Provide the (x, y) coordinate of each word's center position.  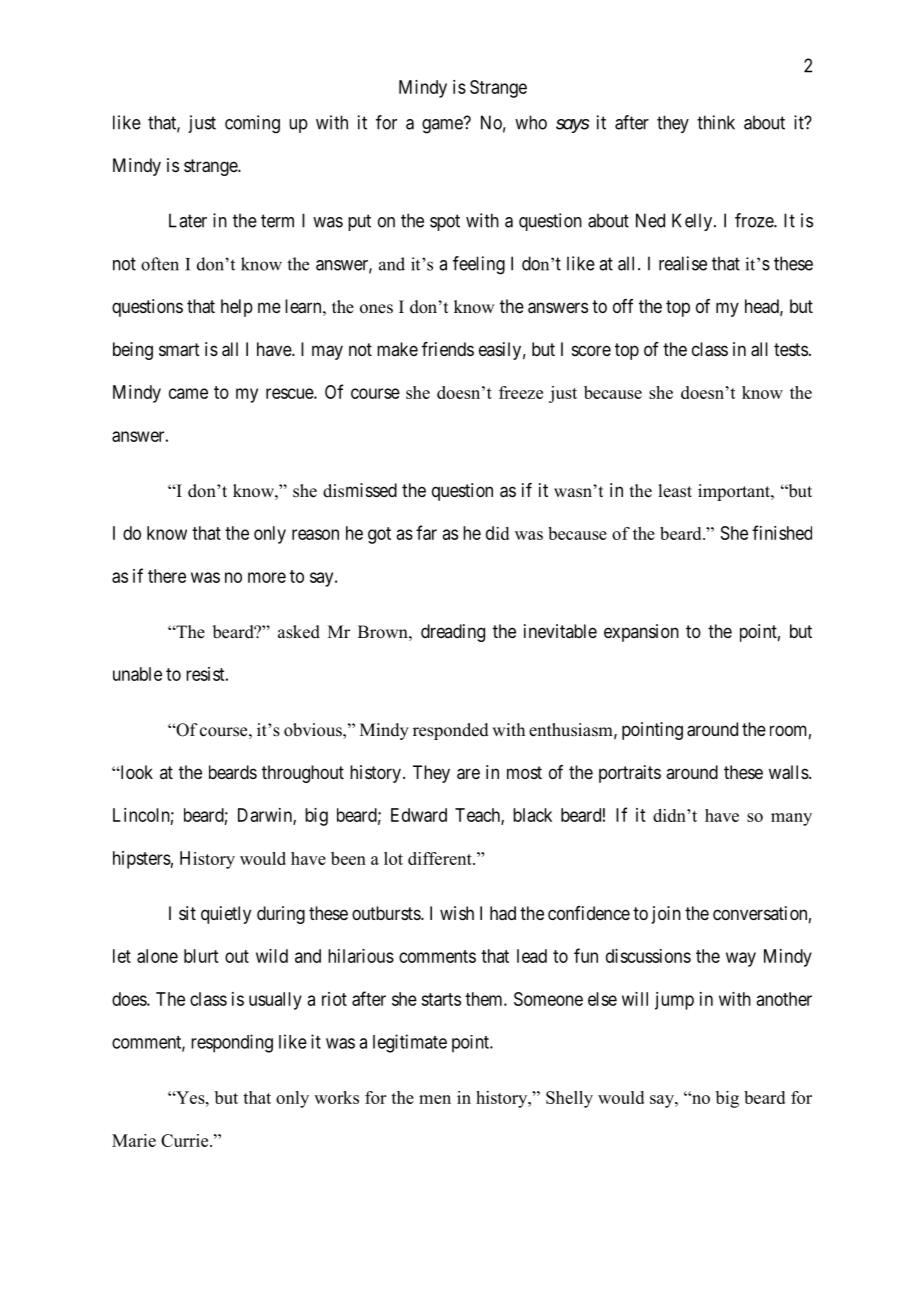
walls (789, 772)
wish (457, 913)
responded (451, 731)
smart (179, 350)
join (666, 915)
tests (791, 349)
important (735, 492)
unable (137, 674)
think (716, 122)
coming (252, 124)
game (443, 126)
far (426, 532)
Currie (186, 1140)
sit (187, 913)
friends (448, 349)
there (167, 576)
